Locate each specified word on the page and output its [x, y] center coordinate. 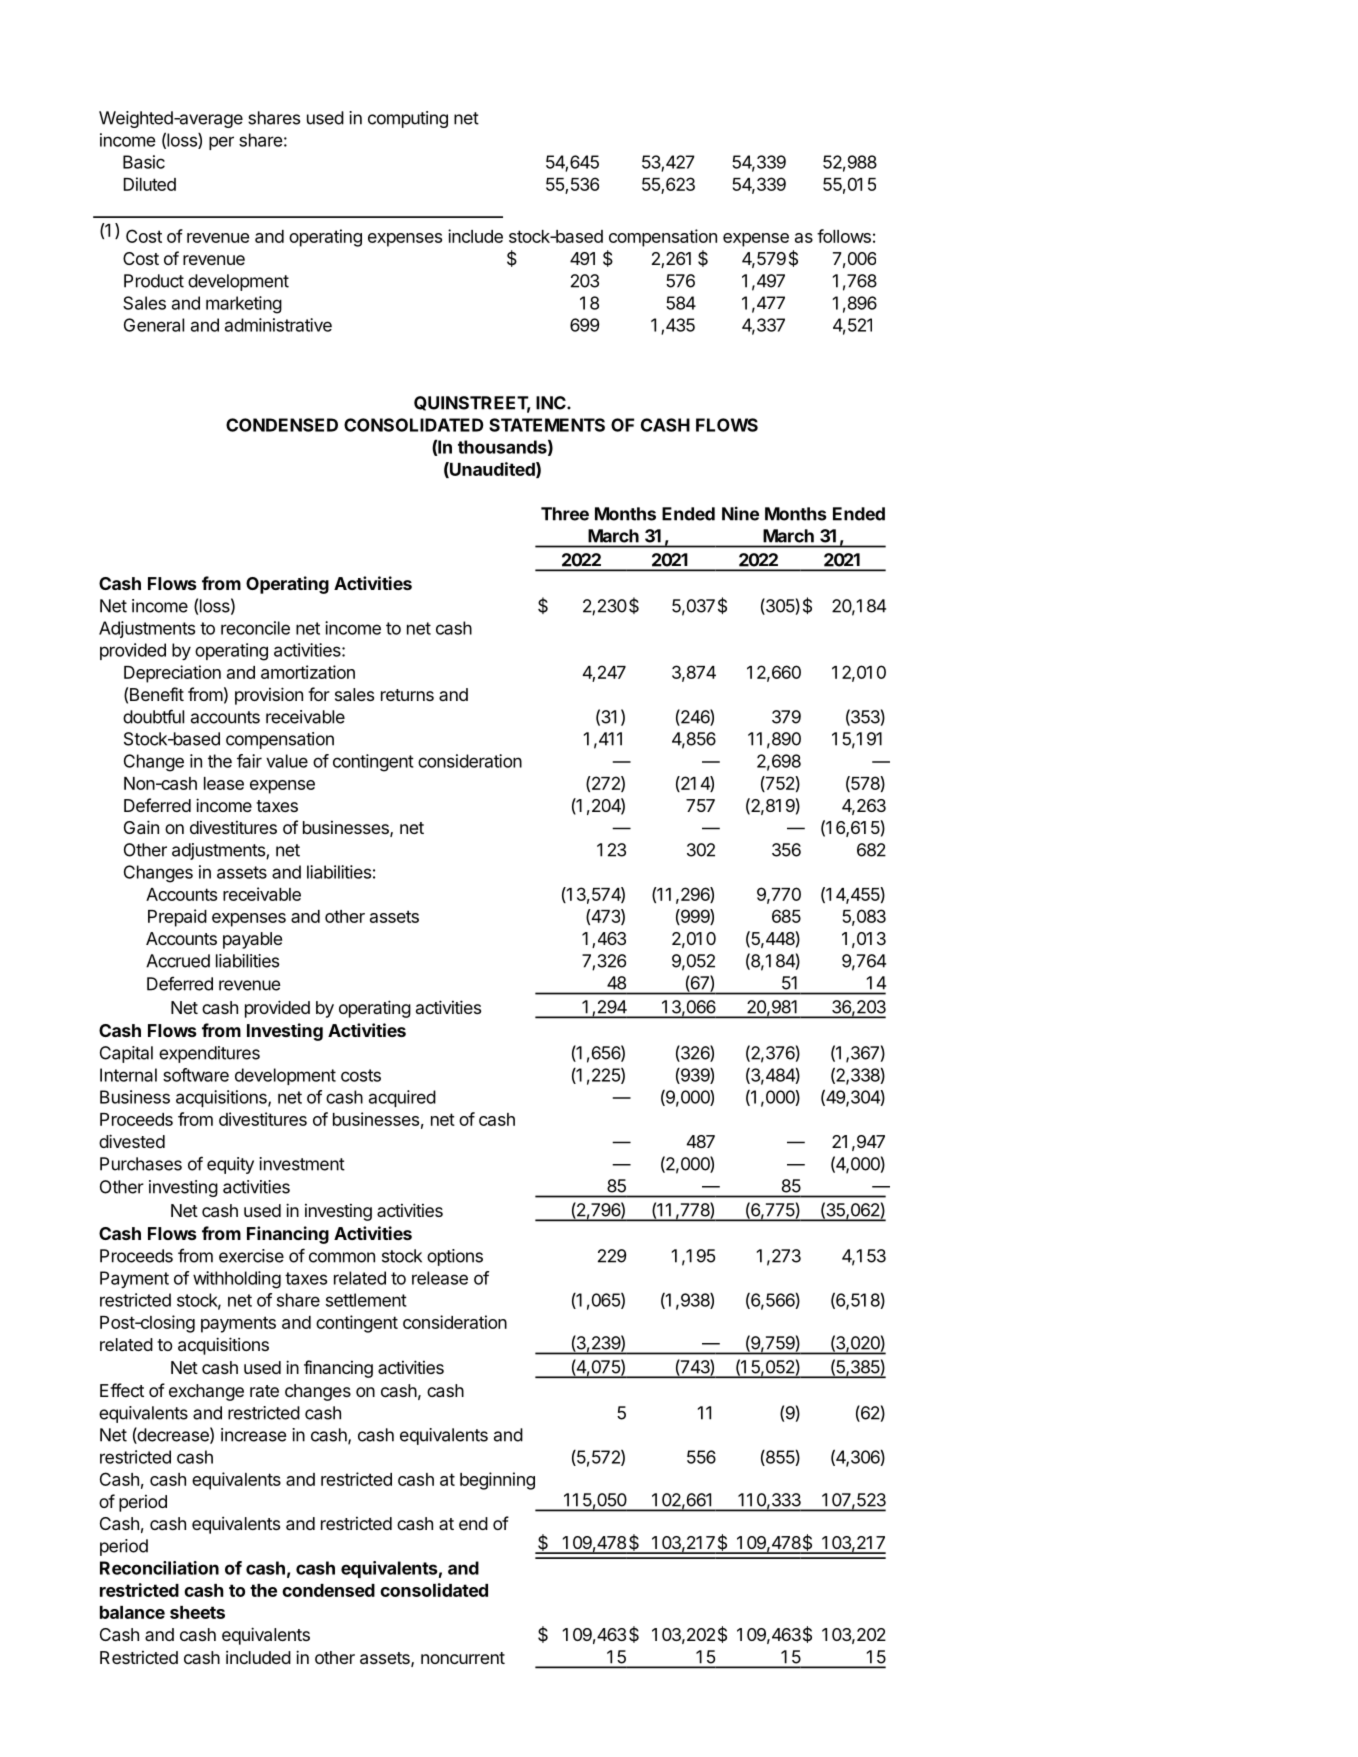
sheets [197, 1612]
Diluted [150, 184]
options [455, 1257]
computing [408, 119]
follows [844, 236]
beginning [497, 1481]
